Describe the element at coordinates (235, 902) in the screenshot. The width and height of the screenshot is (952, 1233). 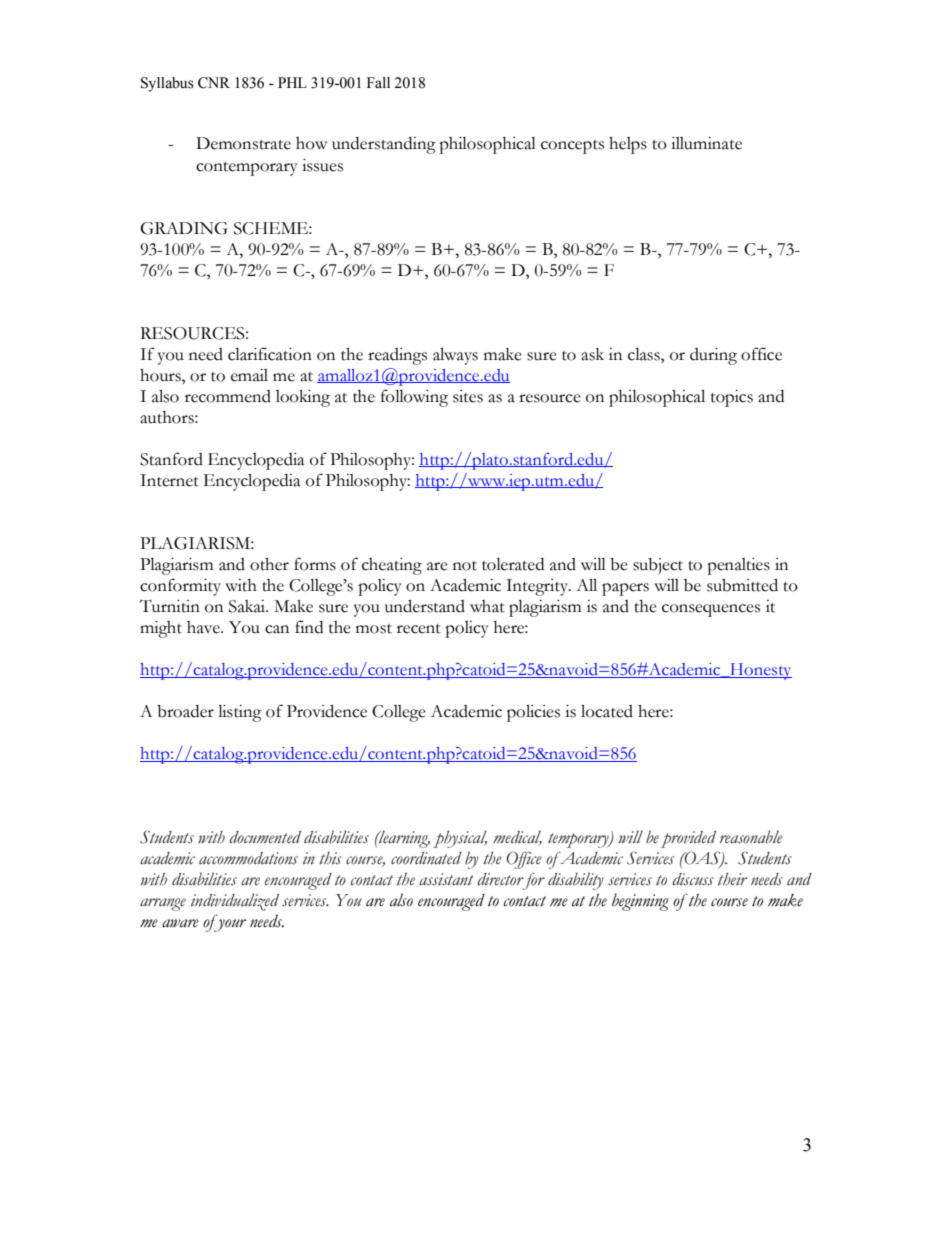
I see `individualized` at that location.
